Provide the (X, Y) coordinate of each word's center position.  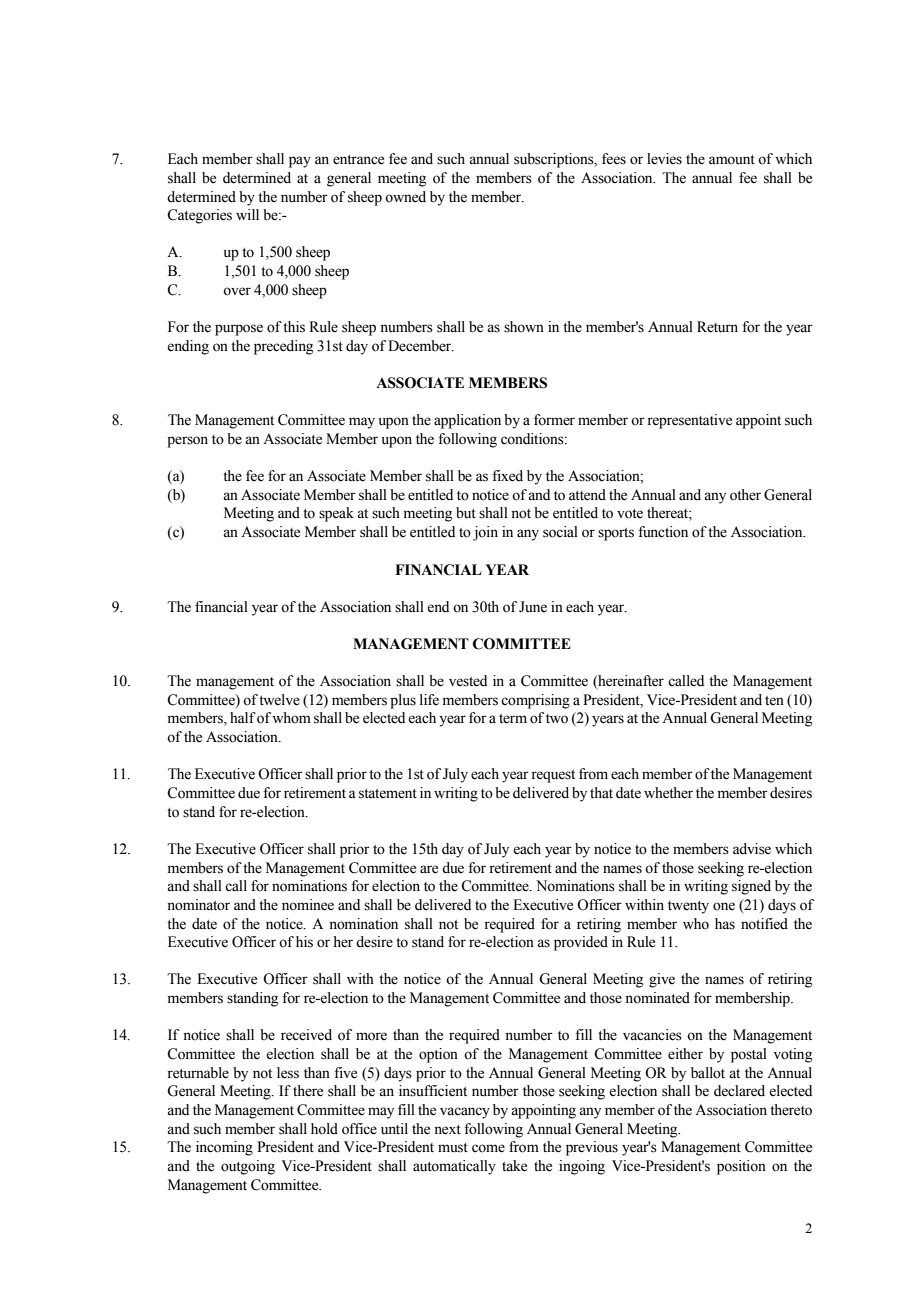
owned (405, 197)
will (247, 214)
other (745, 495)
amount (732, 160)
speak (336, 514)
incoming (224, 1148)
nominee (308, 905)
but (466, 513)
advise (752, 849)
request (553, 776)
